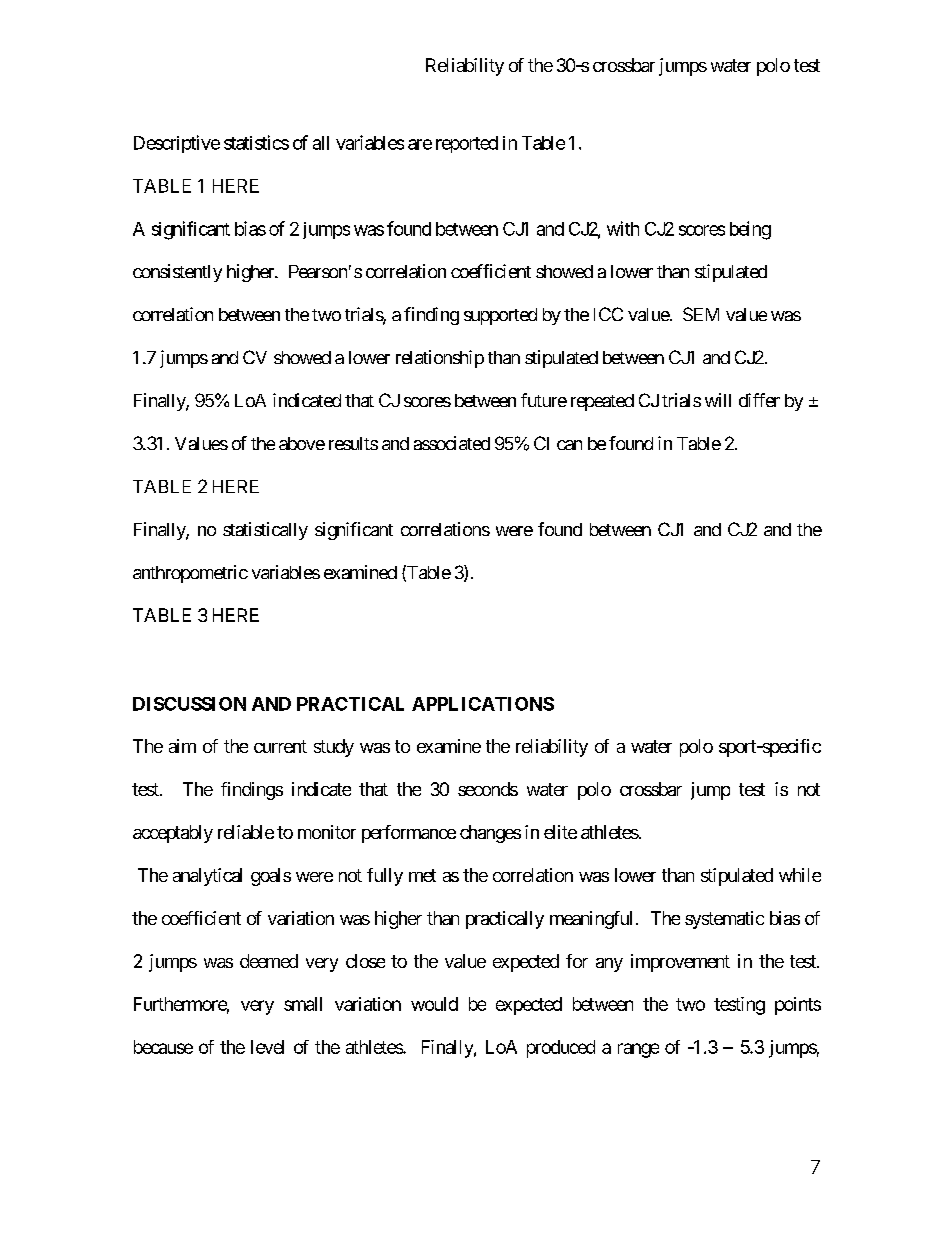  What do you see at coordinates (467, 144) in the document?
I see `reported` at bounding box center [467, 144].
